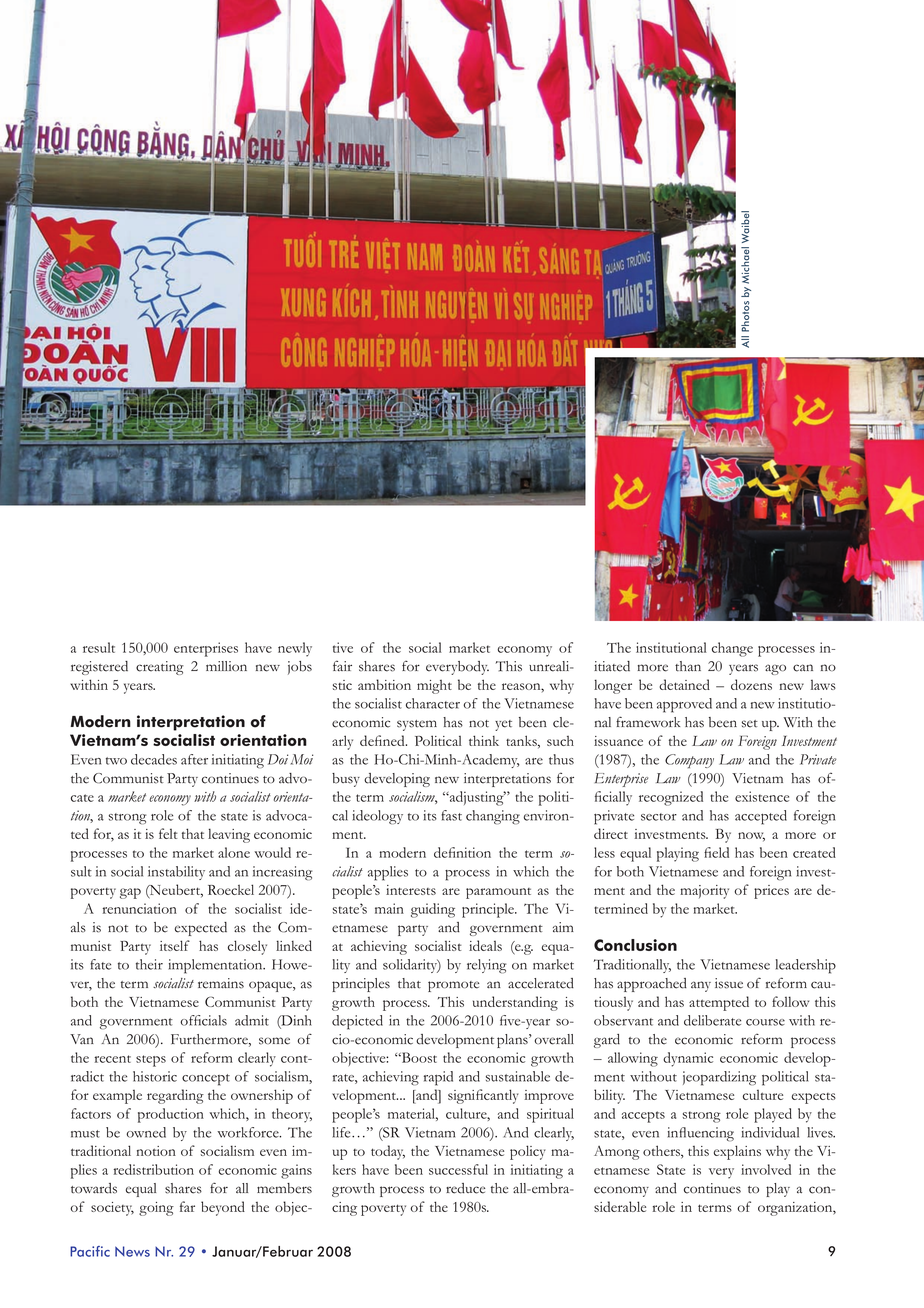  I want to click on creating, so click(160, 668).
